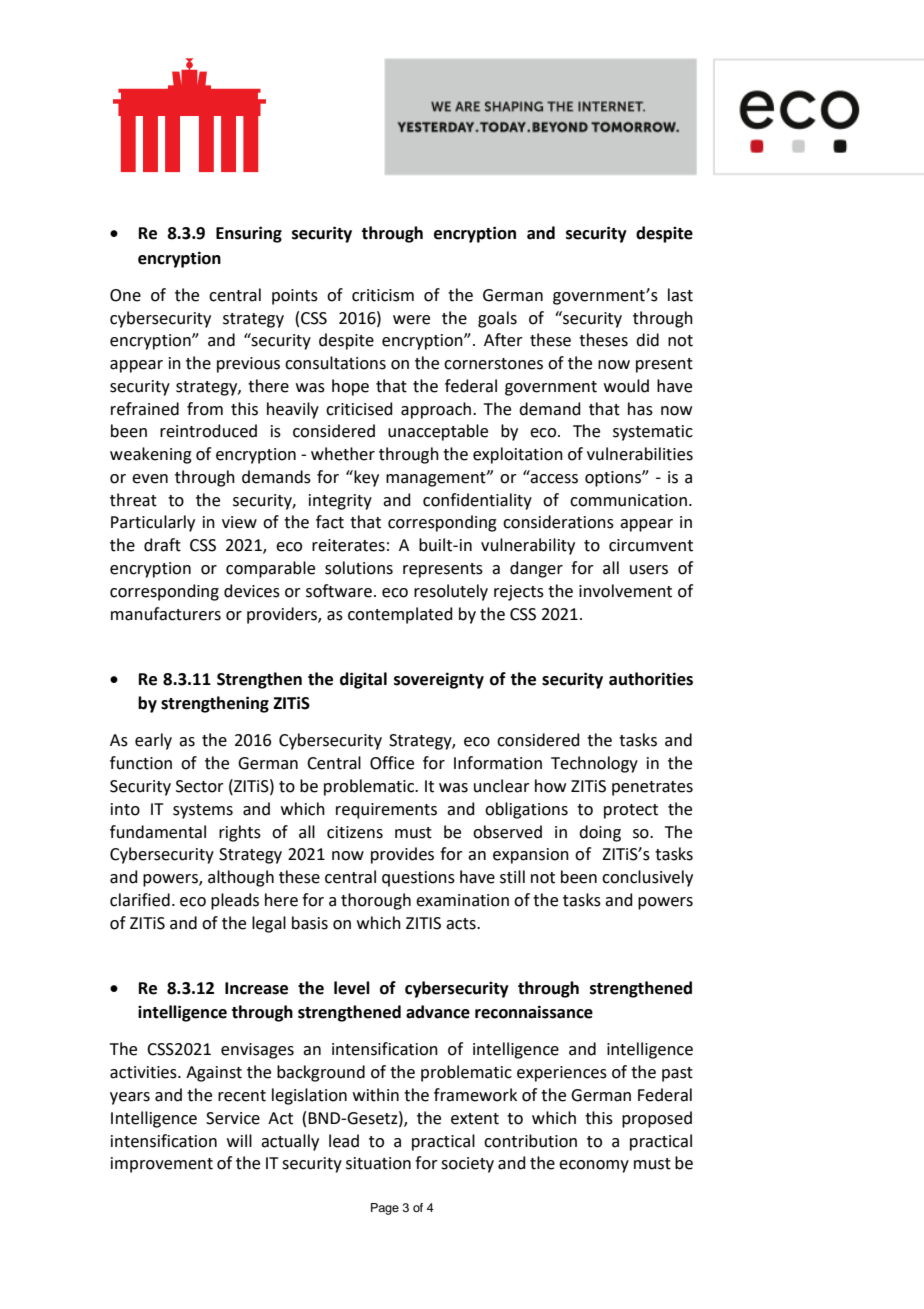 The image size is (924, 1309). I want to click on although, so click(241, 878).
